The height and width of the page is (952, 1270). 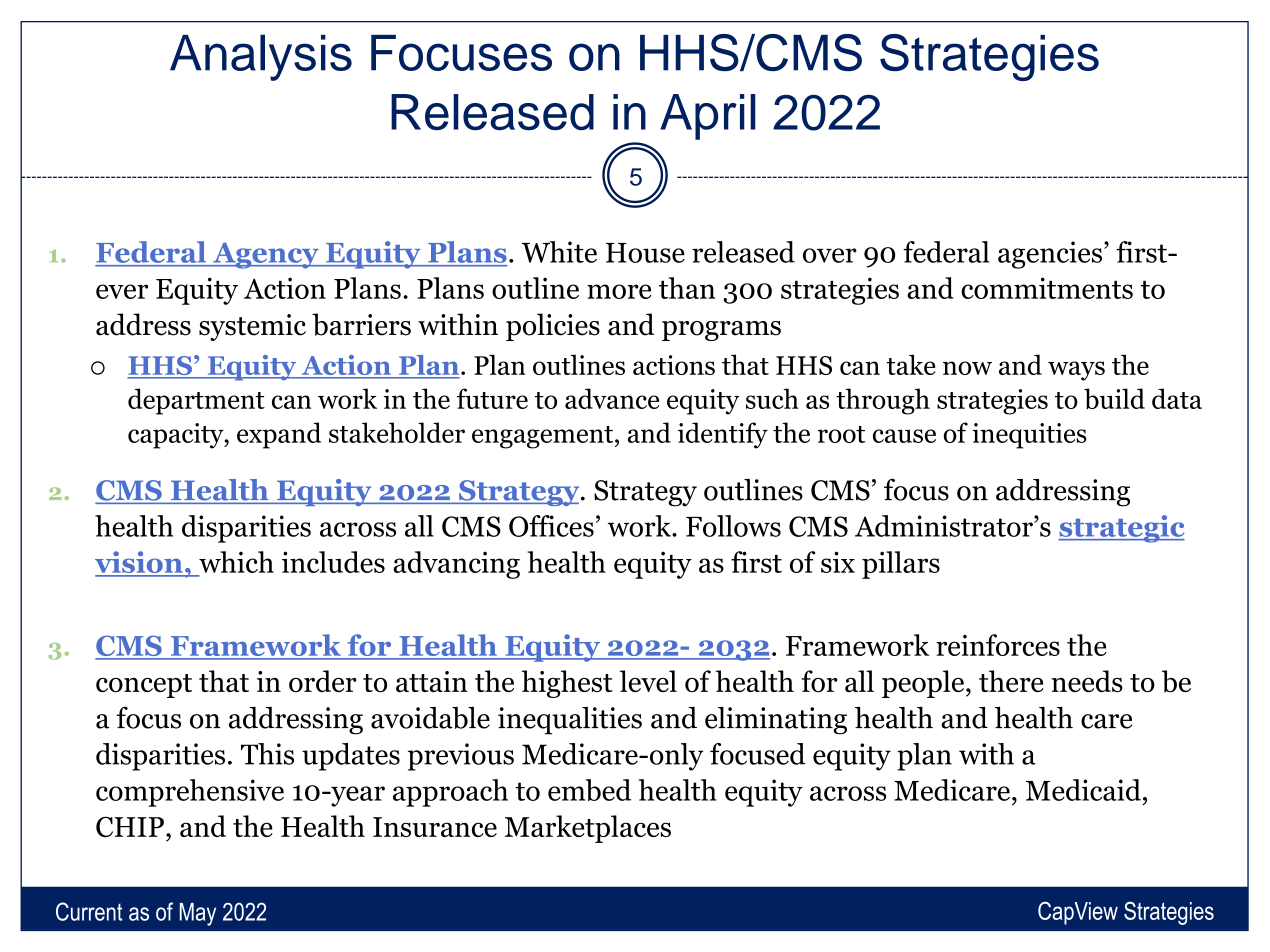 I want to click on May, so click(x=198, y=914).
